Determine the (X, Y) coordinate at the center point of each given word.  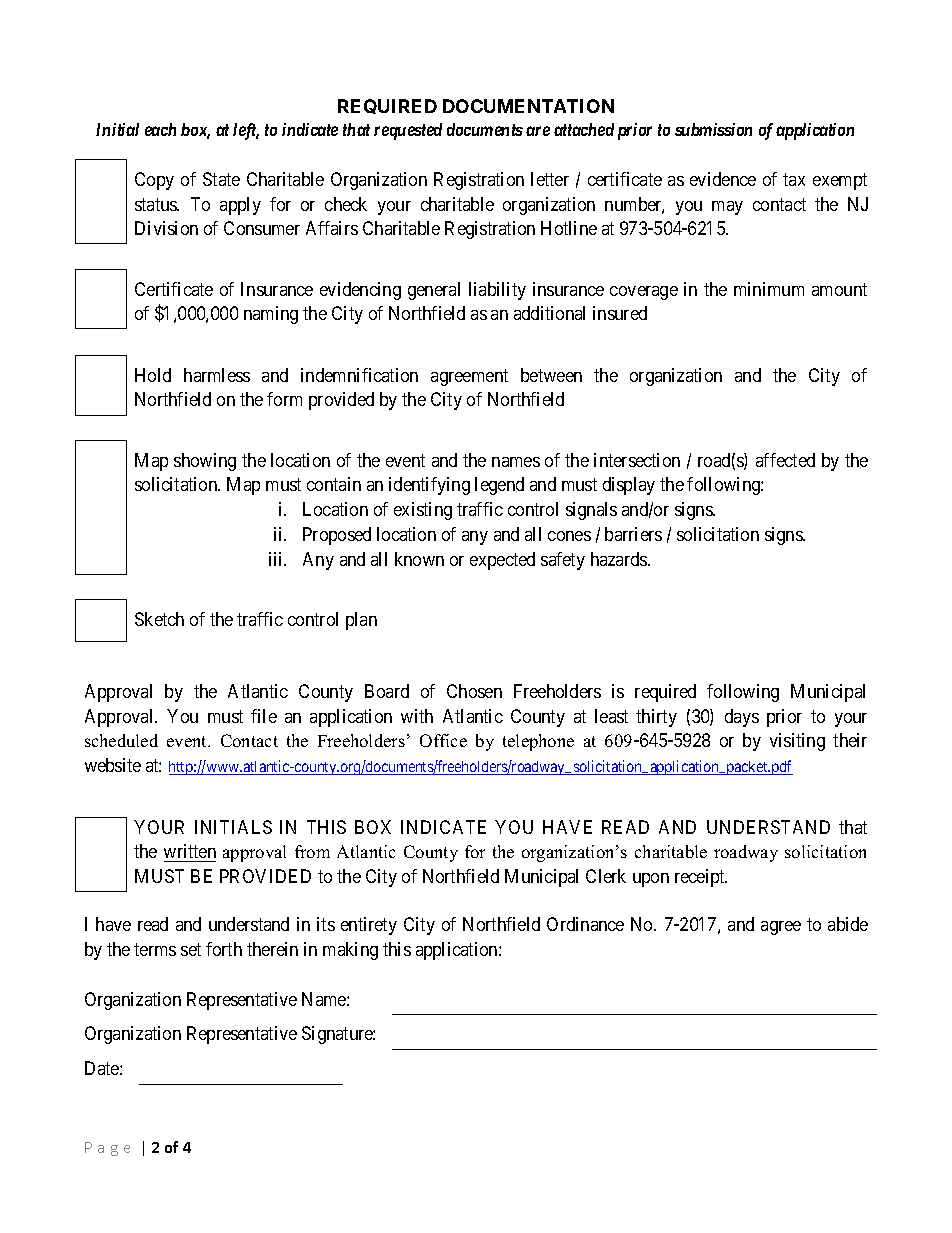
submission (713, 129)
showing (205, 462)
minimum (769, 289)
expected (502, 561)
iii (277, 559)
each (160, 129)
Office (443, 740)
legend (499, 486)
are (538, 131)
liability (497, 291)
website (113, 765)
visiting (797, 742)
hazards (620, 559)
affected (785, 460)
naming (271, 315)
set (191, 949)
